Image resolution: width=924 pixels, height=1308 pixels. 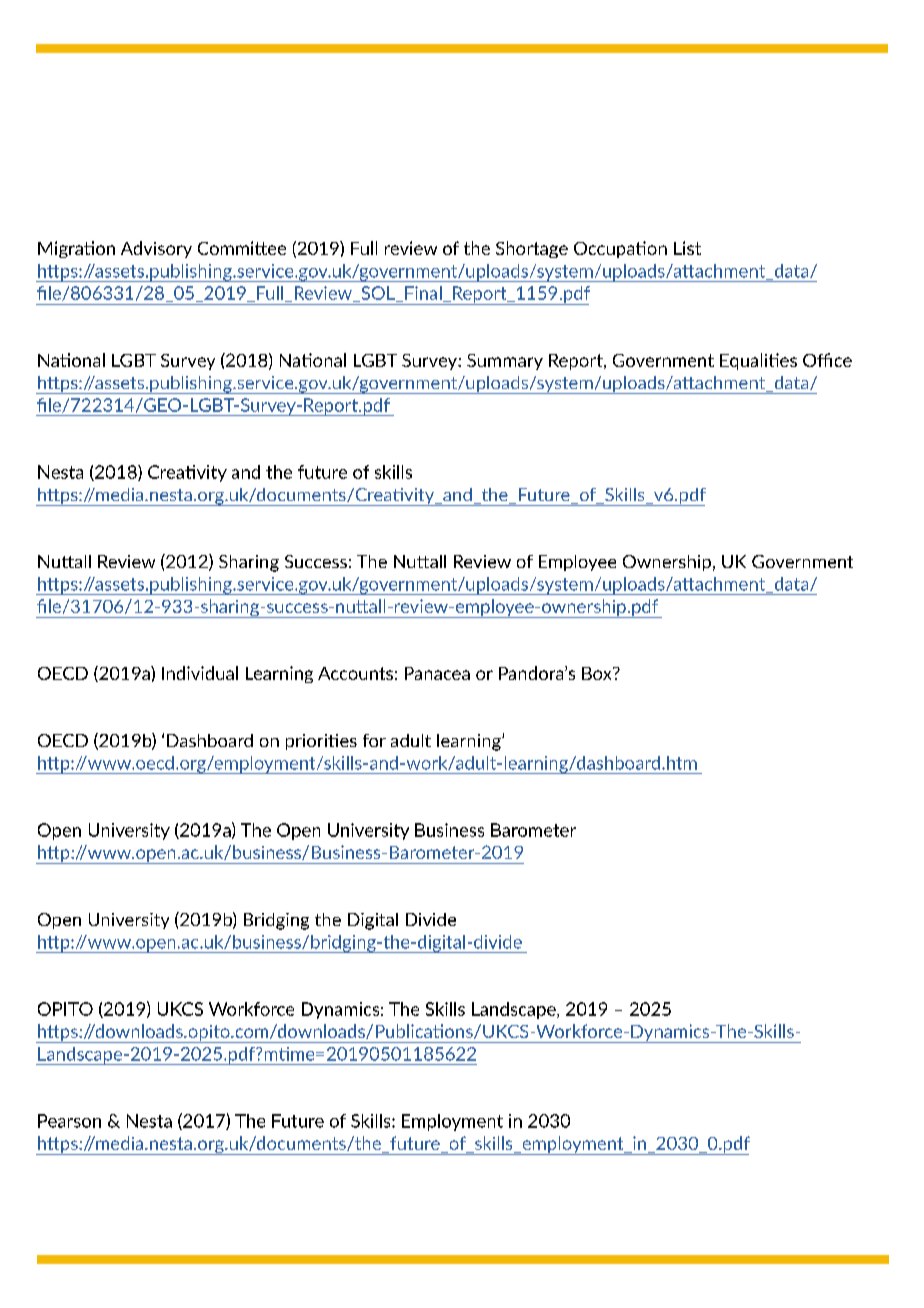 What do you see at coordinates (242, 248) in the image?
I see `Committee` at bounding box center [242, 248].
